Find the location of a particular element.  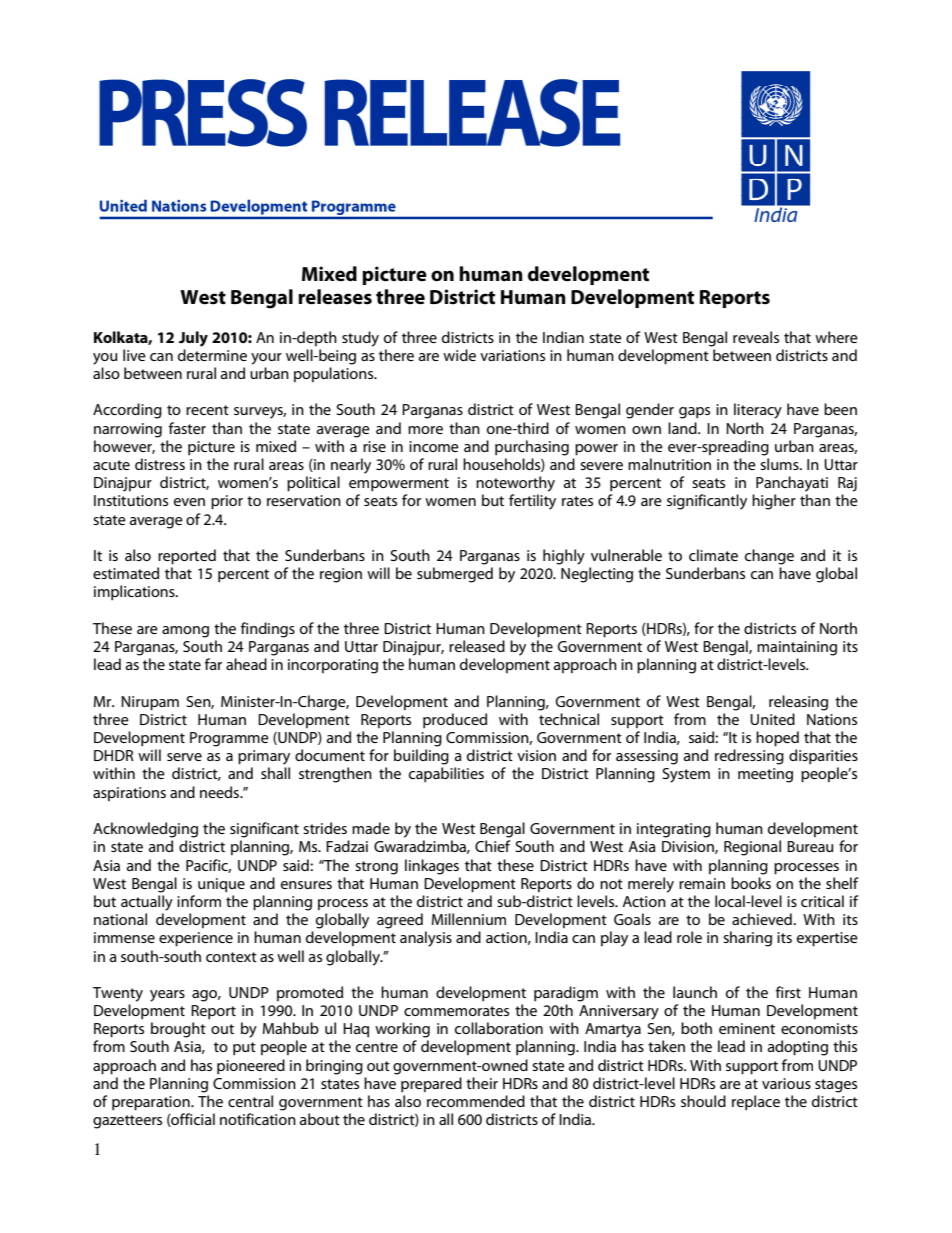

produced is located at coordinates (455, 720).
